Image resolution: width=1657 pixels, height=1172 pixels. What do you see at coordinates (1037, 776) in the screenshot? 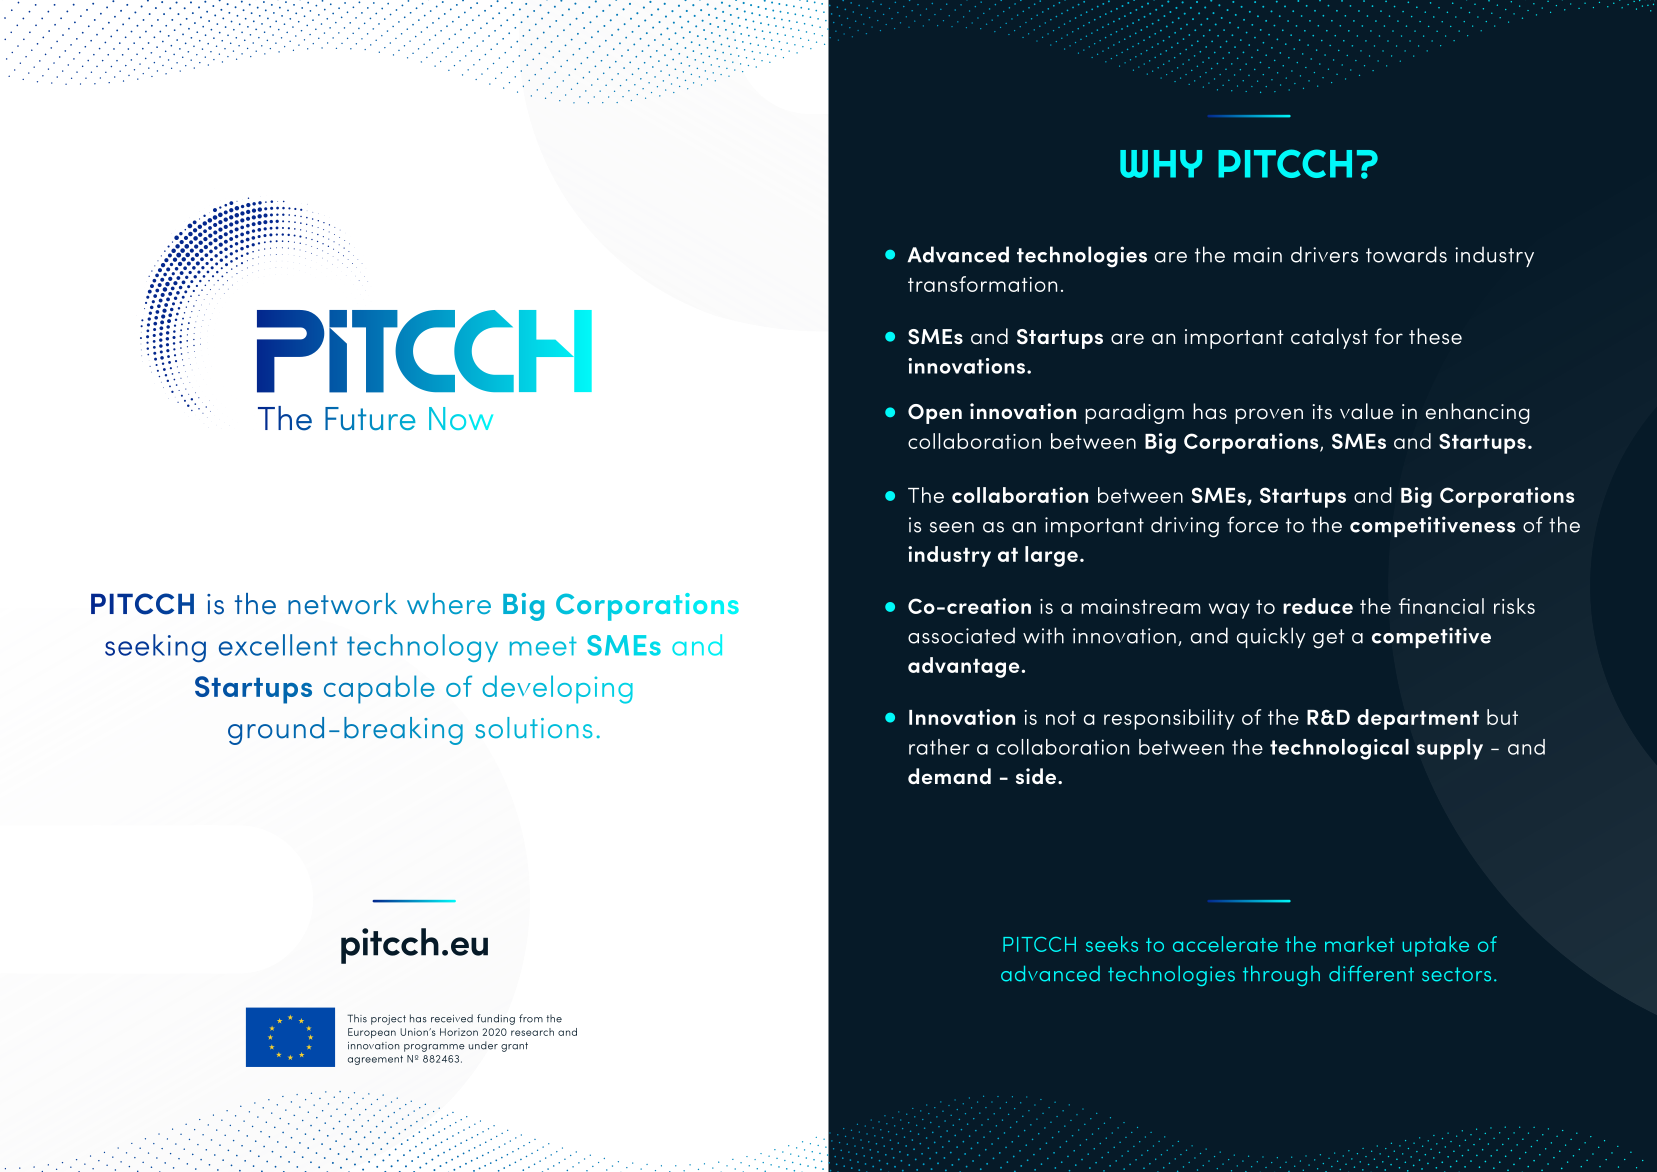
I see `side` at bounding box center [1037, 776].
